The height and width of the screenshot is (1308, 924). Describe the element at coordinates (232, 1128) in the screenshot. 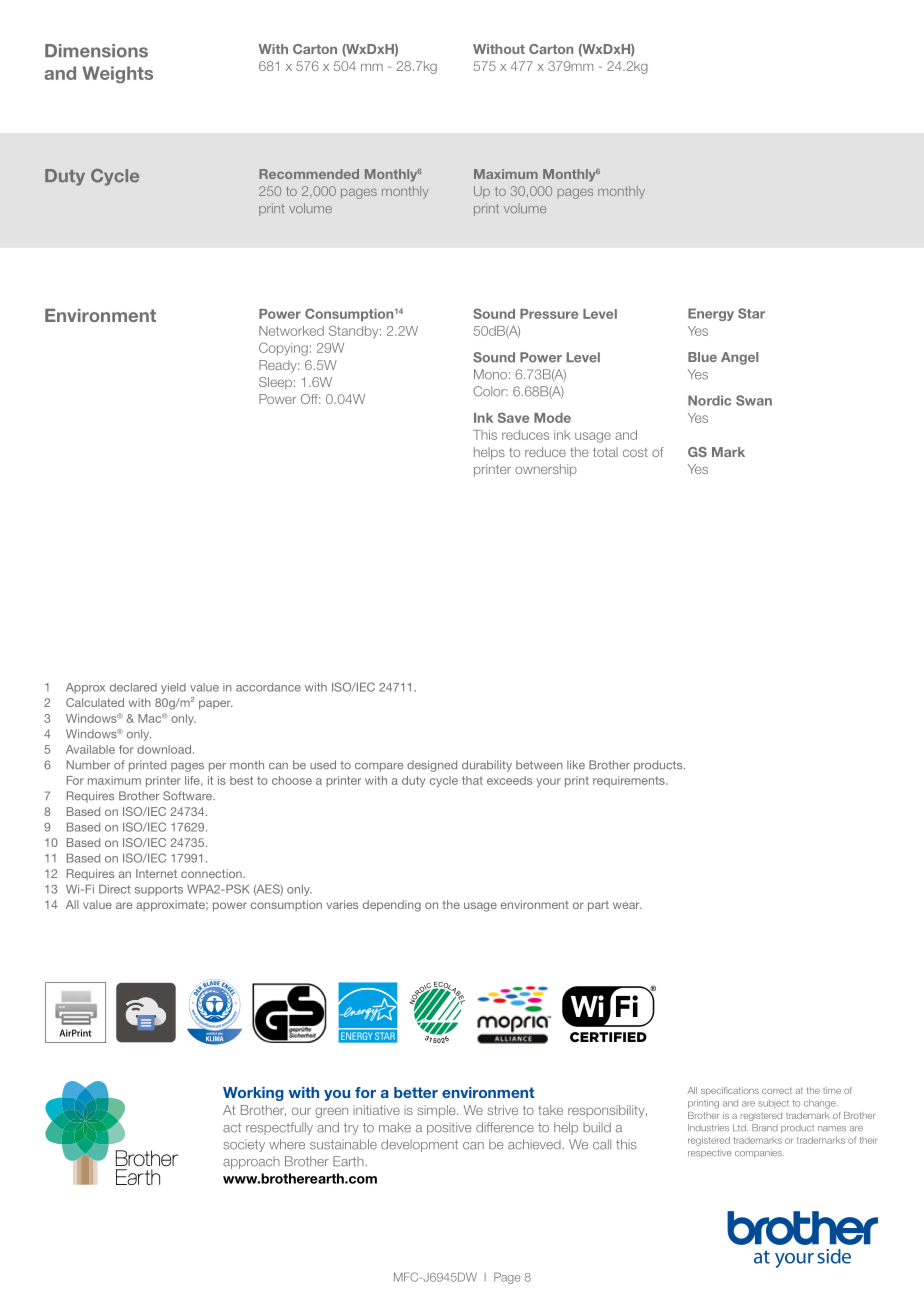

I see `act` at that location.
